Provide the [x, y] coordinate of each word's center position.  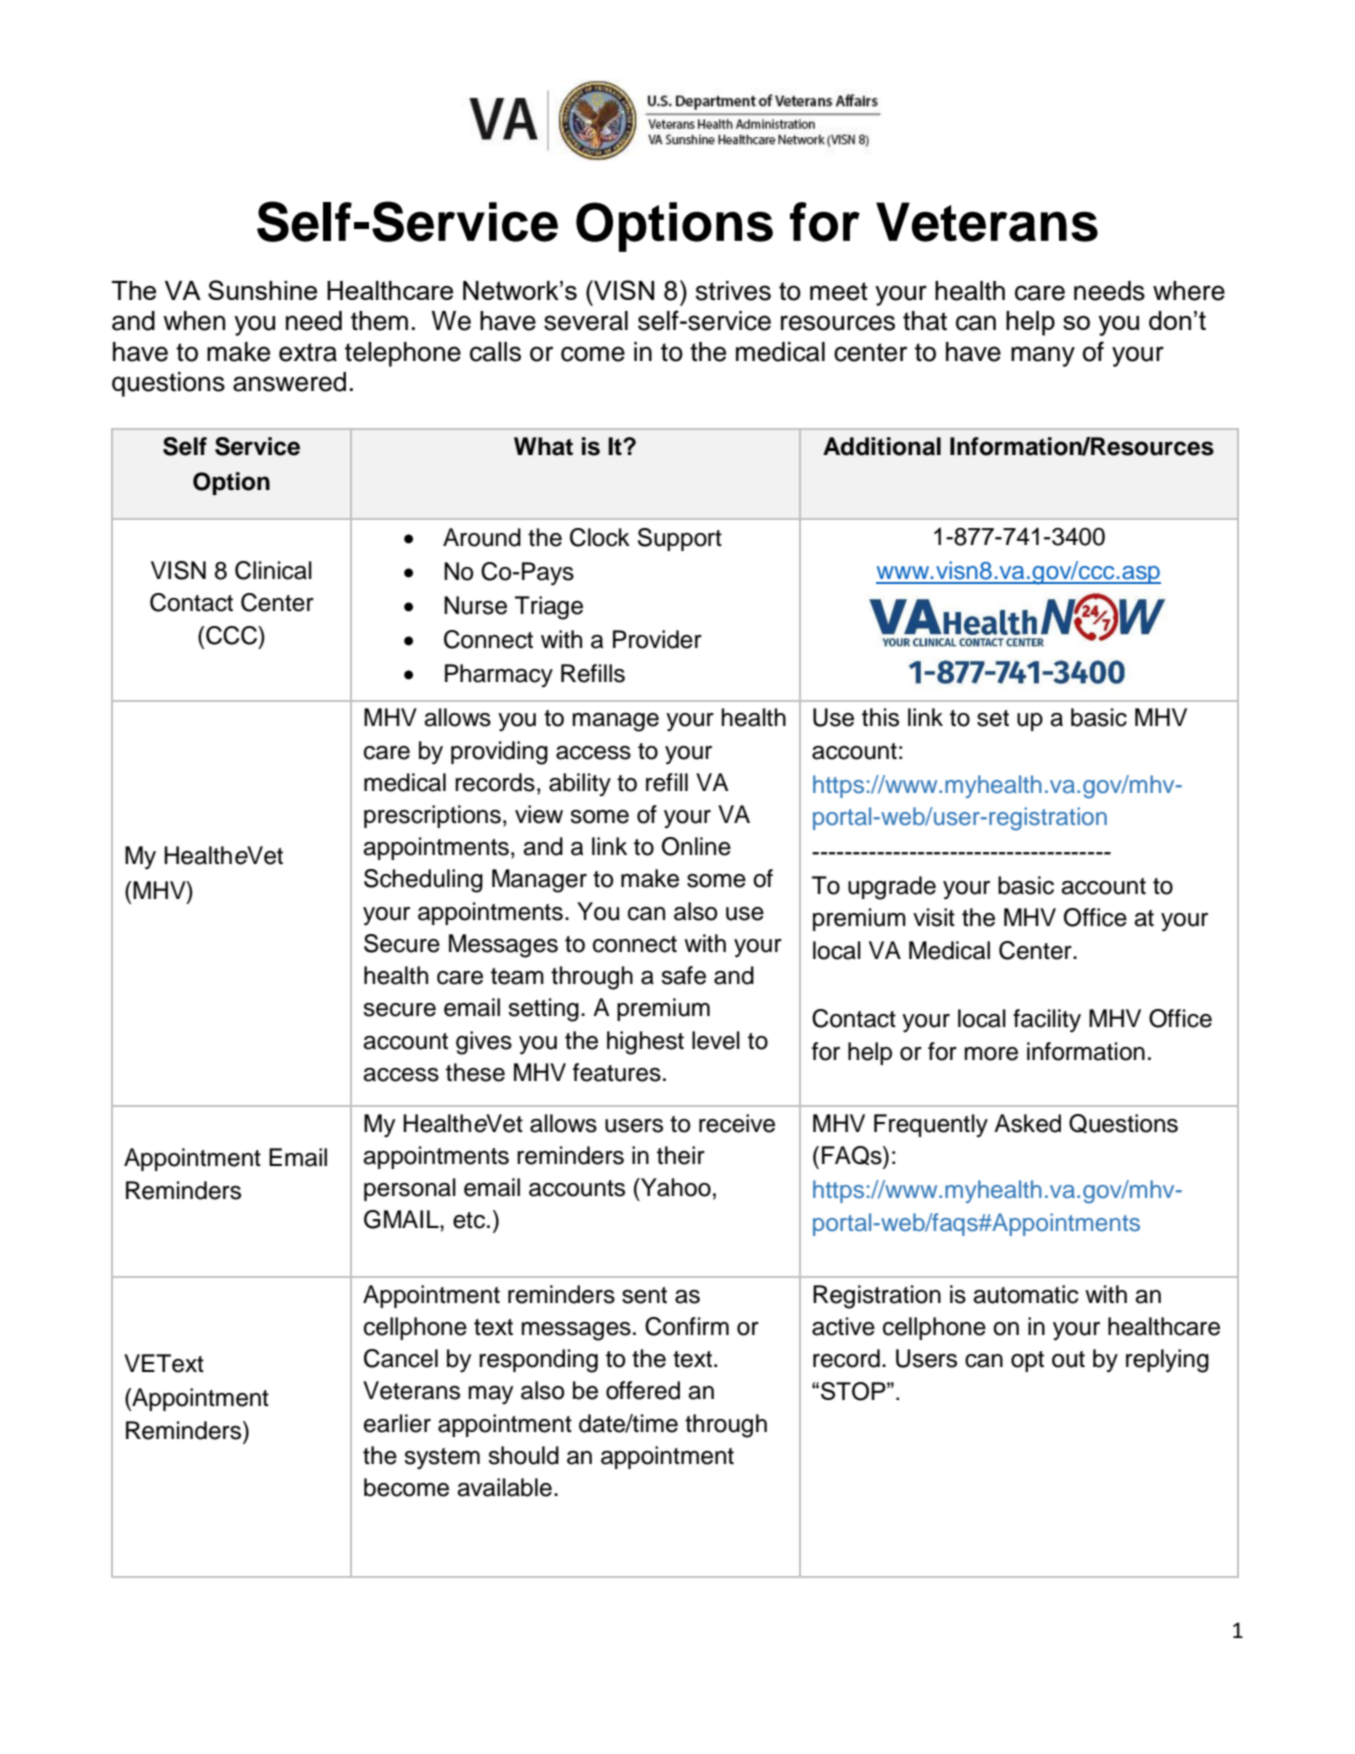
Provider [657, 639]
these [475, 1072]
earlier [397, 1423]
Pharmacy [499, 675]
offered [643, 1390]
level [716, 1040]
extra [308, 352]
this [880, 717]
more [991, 1054]
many [1043, 356]
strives [733, 291]
